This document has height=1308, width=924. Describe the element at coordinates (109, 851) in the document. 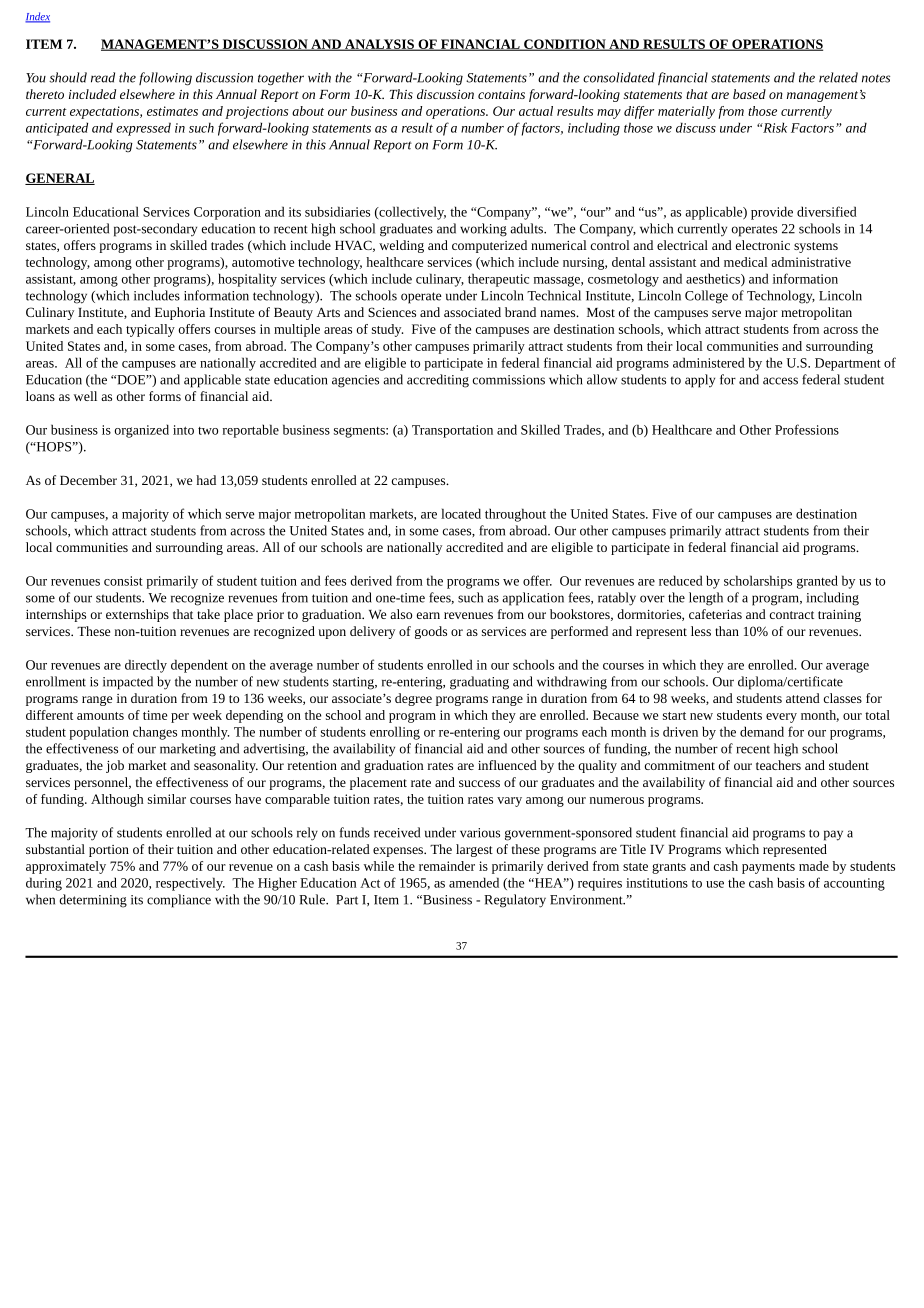

I see `portion` at that location.
